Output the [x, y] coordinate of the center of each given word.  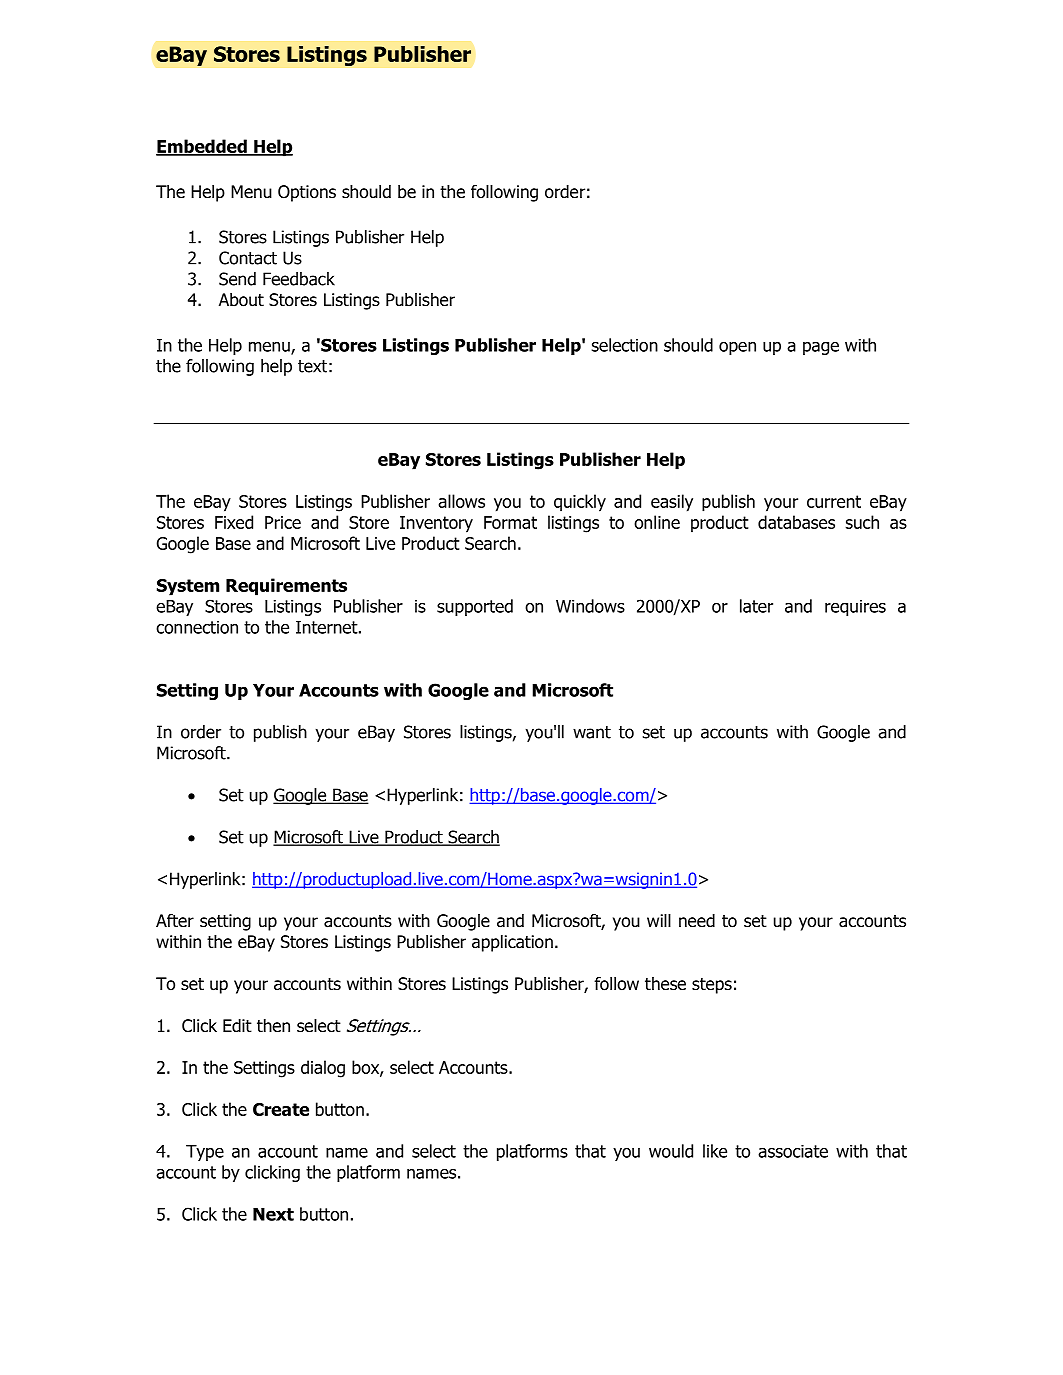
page [821, 348]
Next [273, 1214]
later [756, 606]
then [273, 1026]
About [241, 300]
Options [307, 193]
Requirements [286, 587]
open [737, 348]
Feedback [299, 279]
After [175, 920]
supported [475, 607]
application [512, 943]
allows [461, 501]
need [697, 921]
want [592, 732]
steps [712, 986]
